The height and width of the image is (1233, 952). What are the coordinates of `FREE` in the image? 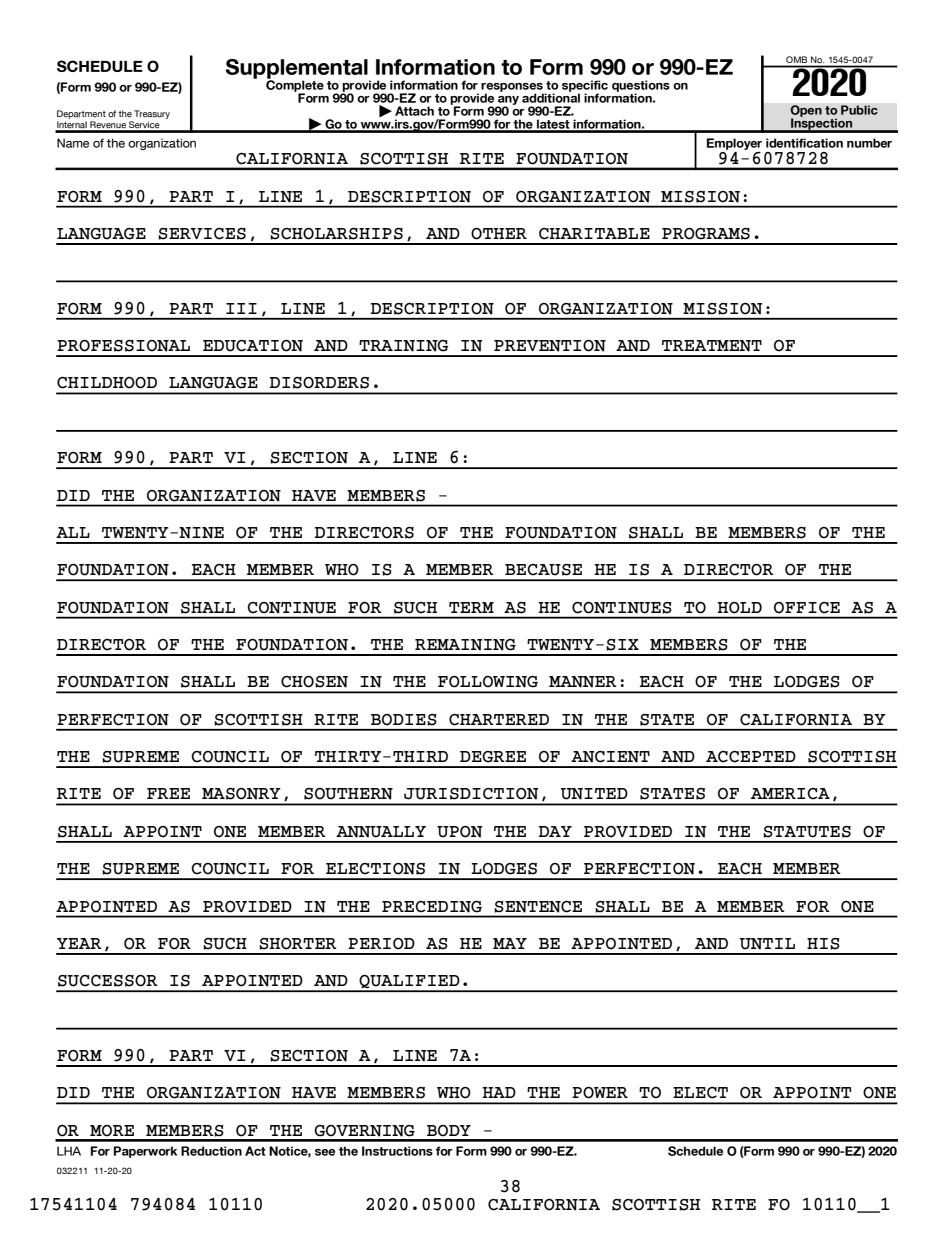 It's located at (168, 793).
